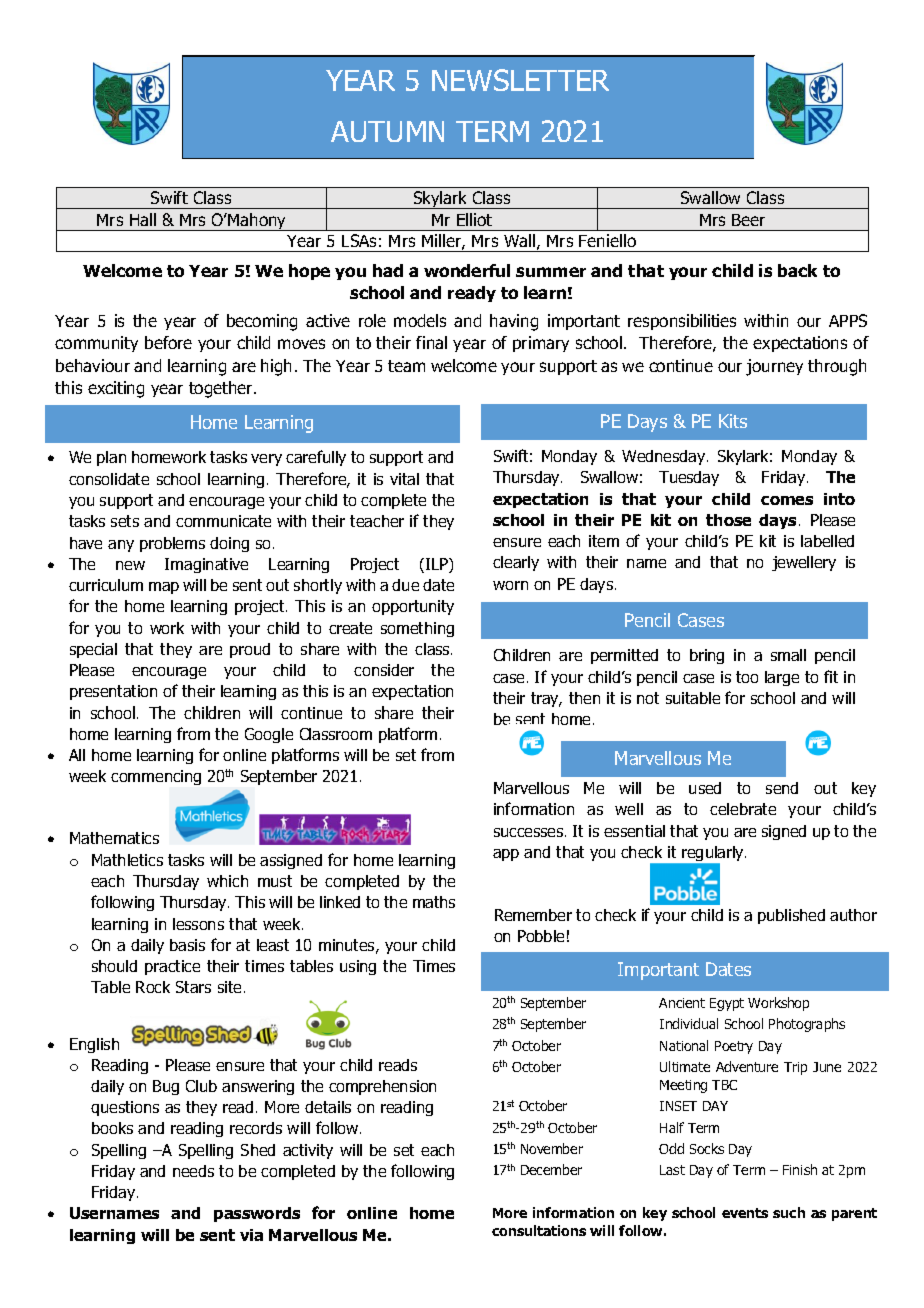  What do you see at coordinates (198, 924) in the document?
I see `lessons` at bounding box center [198, 924].
